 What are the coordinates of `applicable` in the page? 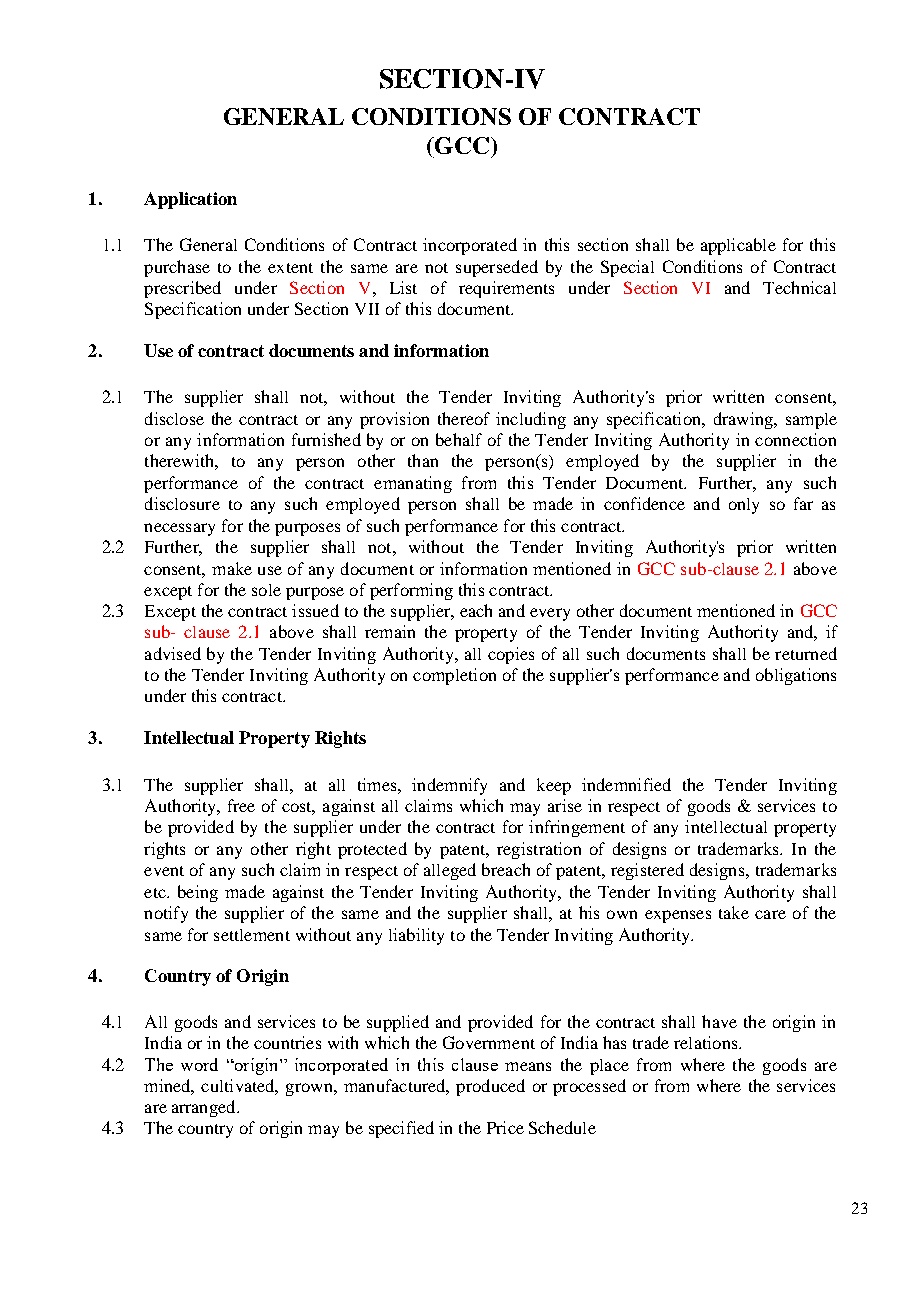 It's located at (738, 246).
